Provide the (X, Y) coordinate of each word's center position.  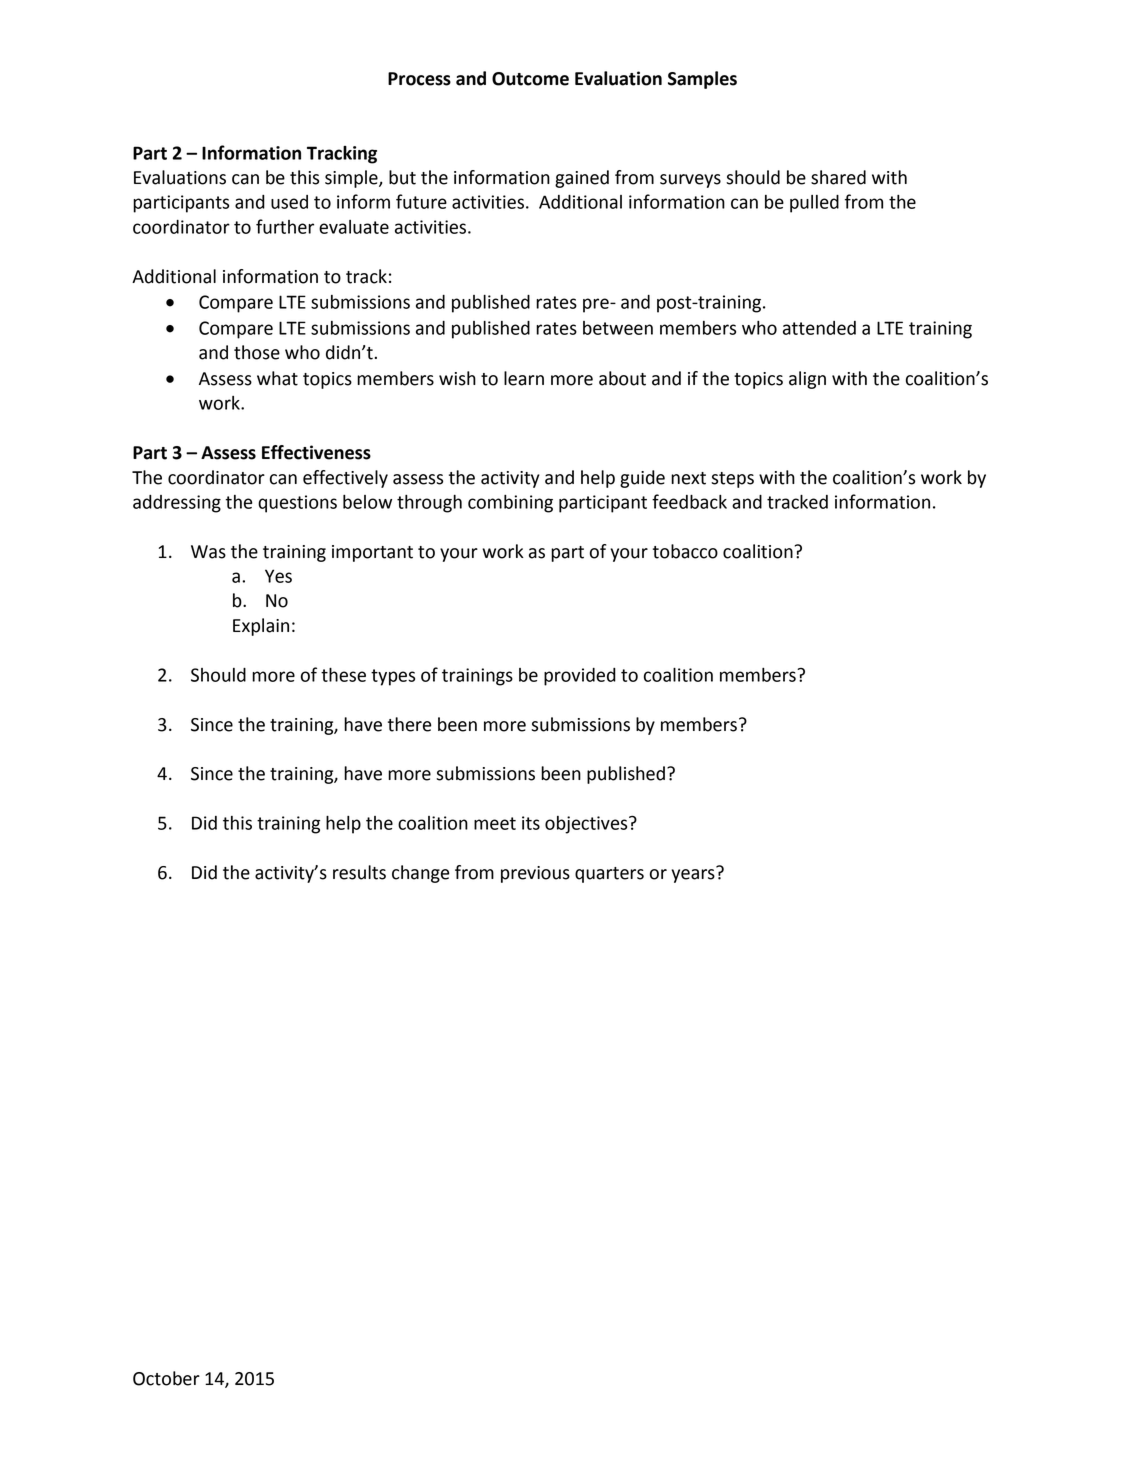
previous (535, 874)
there (410, 724)
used (289, 202)
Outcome (530, 79)
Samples (702, 80)
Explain (261, 627)
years (694, 875)
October (166, 1378)
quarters (609, 875)
